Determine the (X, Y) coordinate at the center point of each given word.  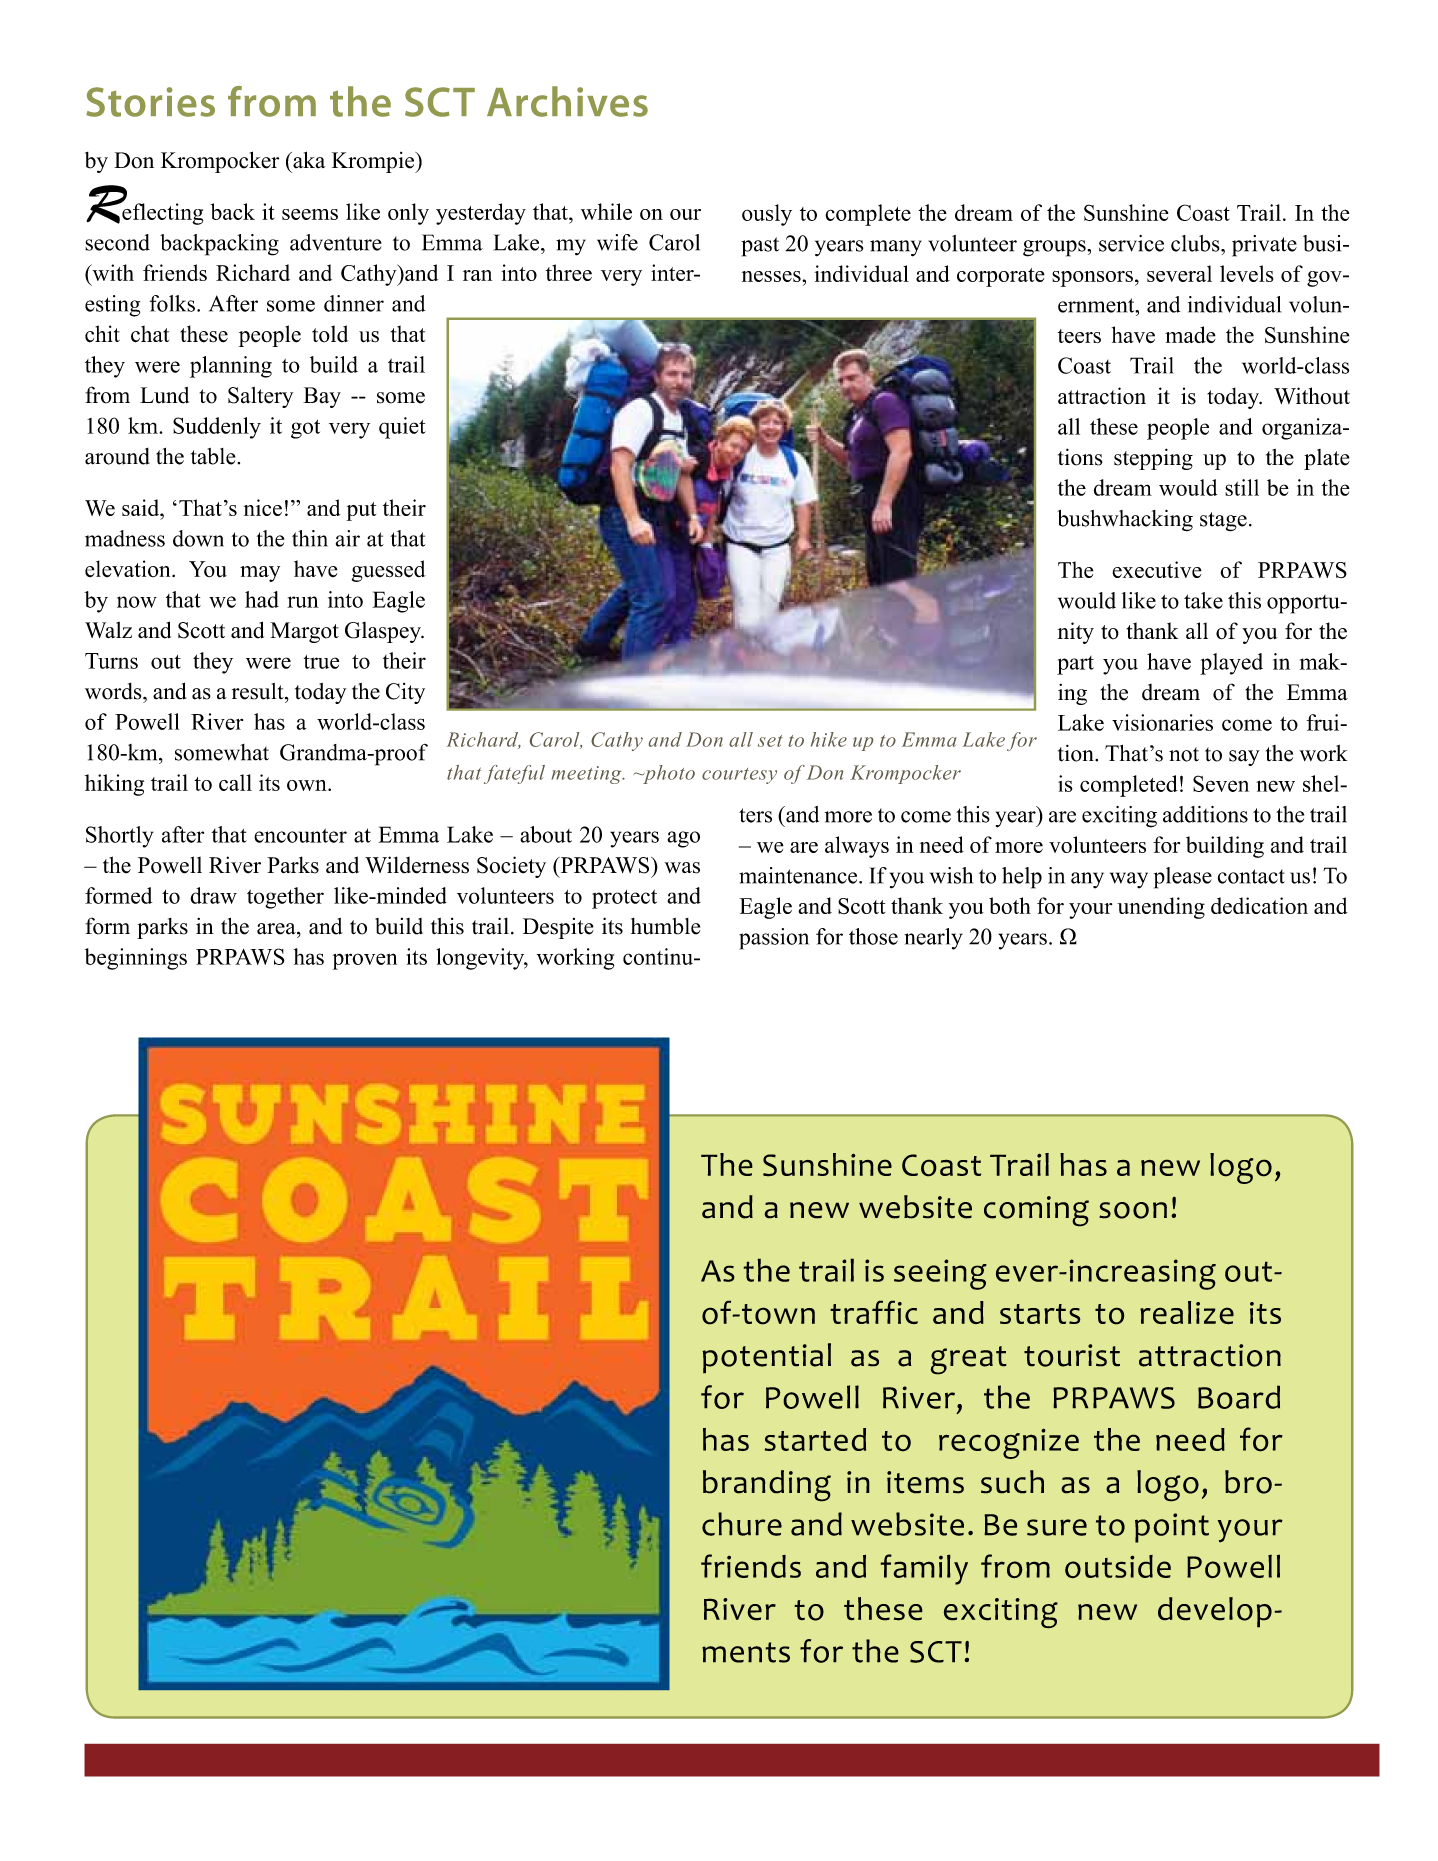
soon (1133, 1210)
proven (365, 961)
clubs (1196, 243)
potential (766, 1358)
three (569, 272)
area (277, 929)
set (770, 741)
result (259, 691)
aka (308, 160)
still (1242, 487)
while (606, 211)
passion (774, 939)
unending (1161, 908)
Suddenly (217, 428)
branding (767, 1486)
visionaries (1162, 722)
